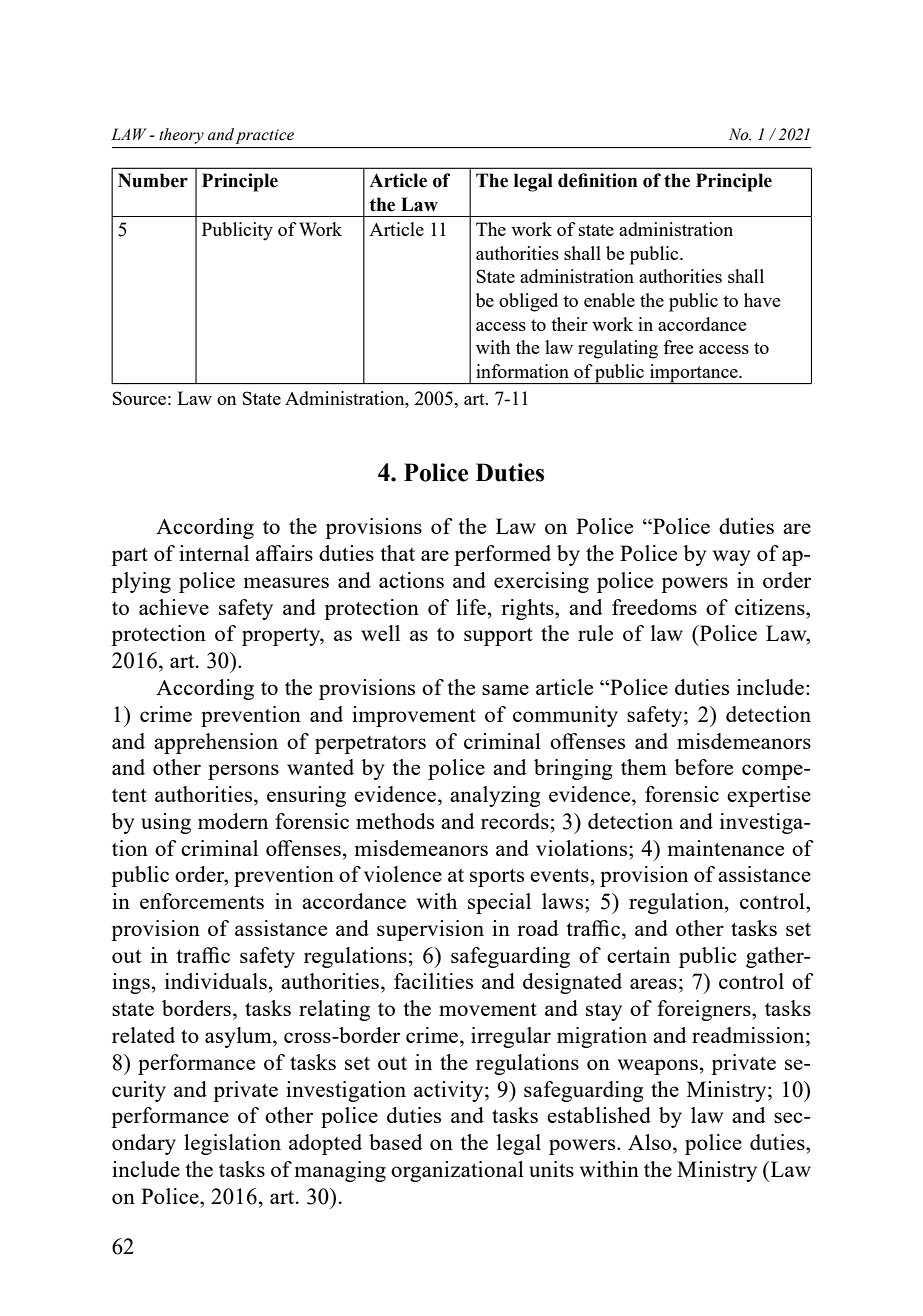 This screenshot has width=923, height=1316. I want to click on adopted, so click(325, 1144).
